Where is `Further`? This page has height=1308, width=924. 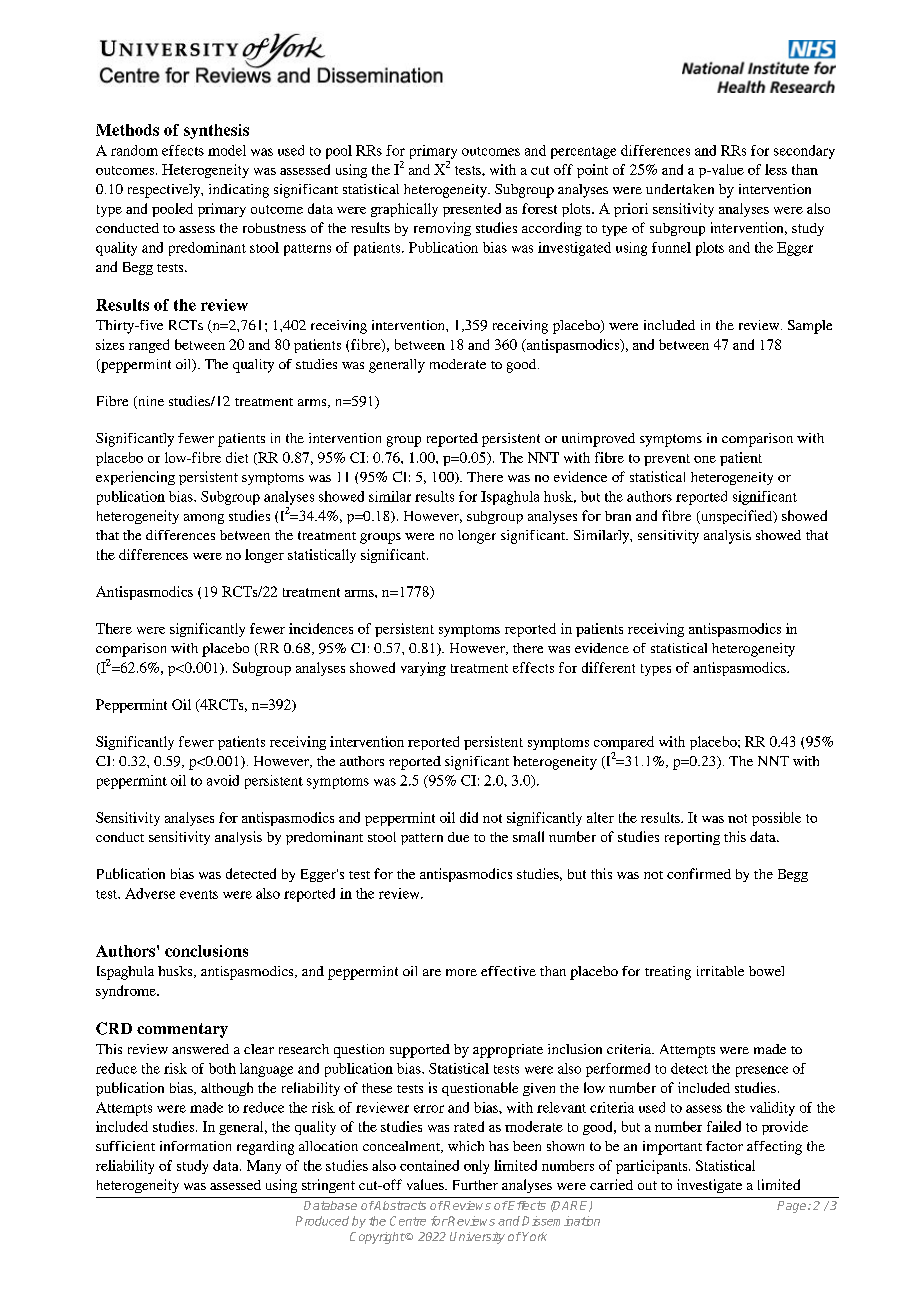 Further is located at coordinates (475, 1185).
